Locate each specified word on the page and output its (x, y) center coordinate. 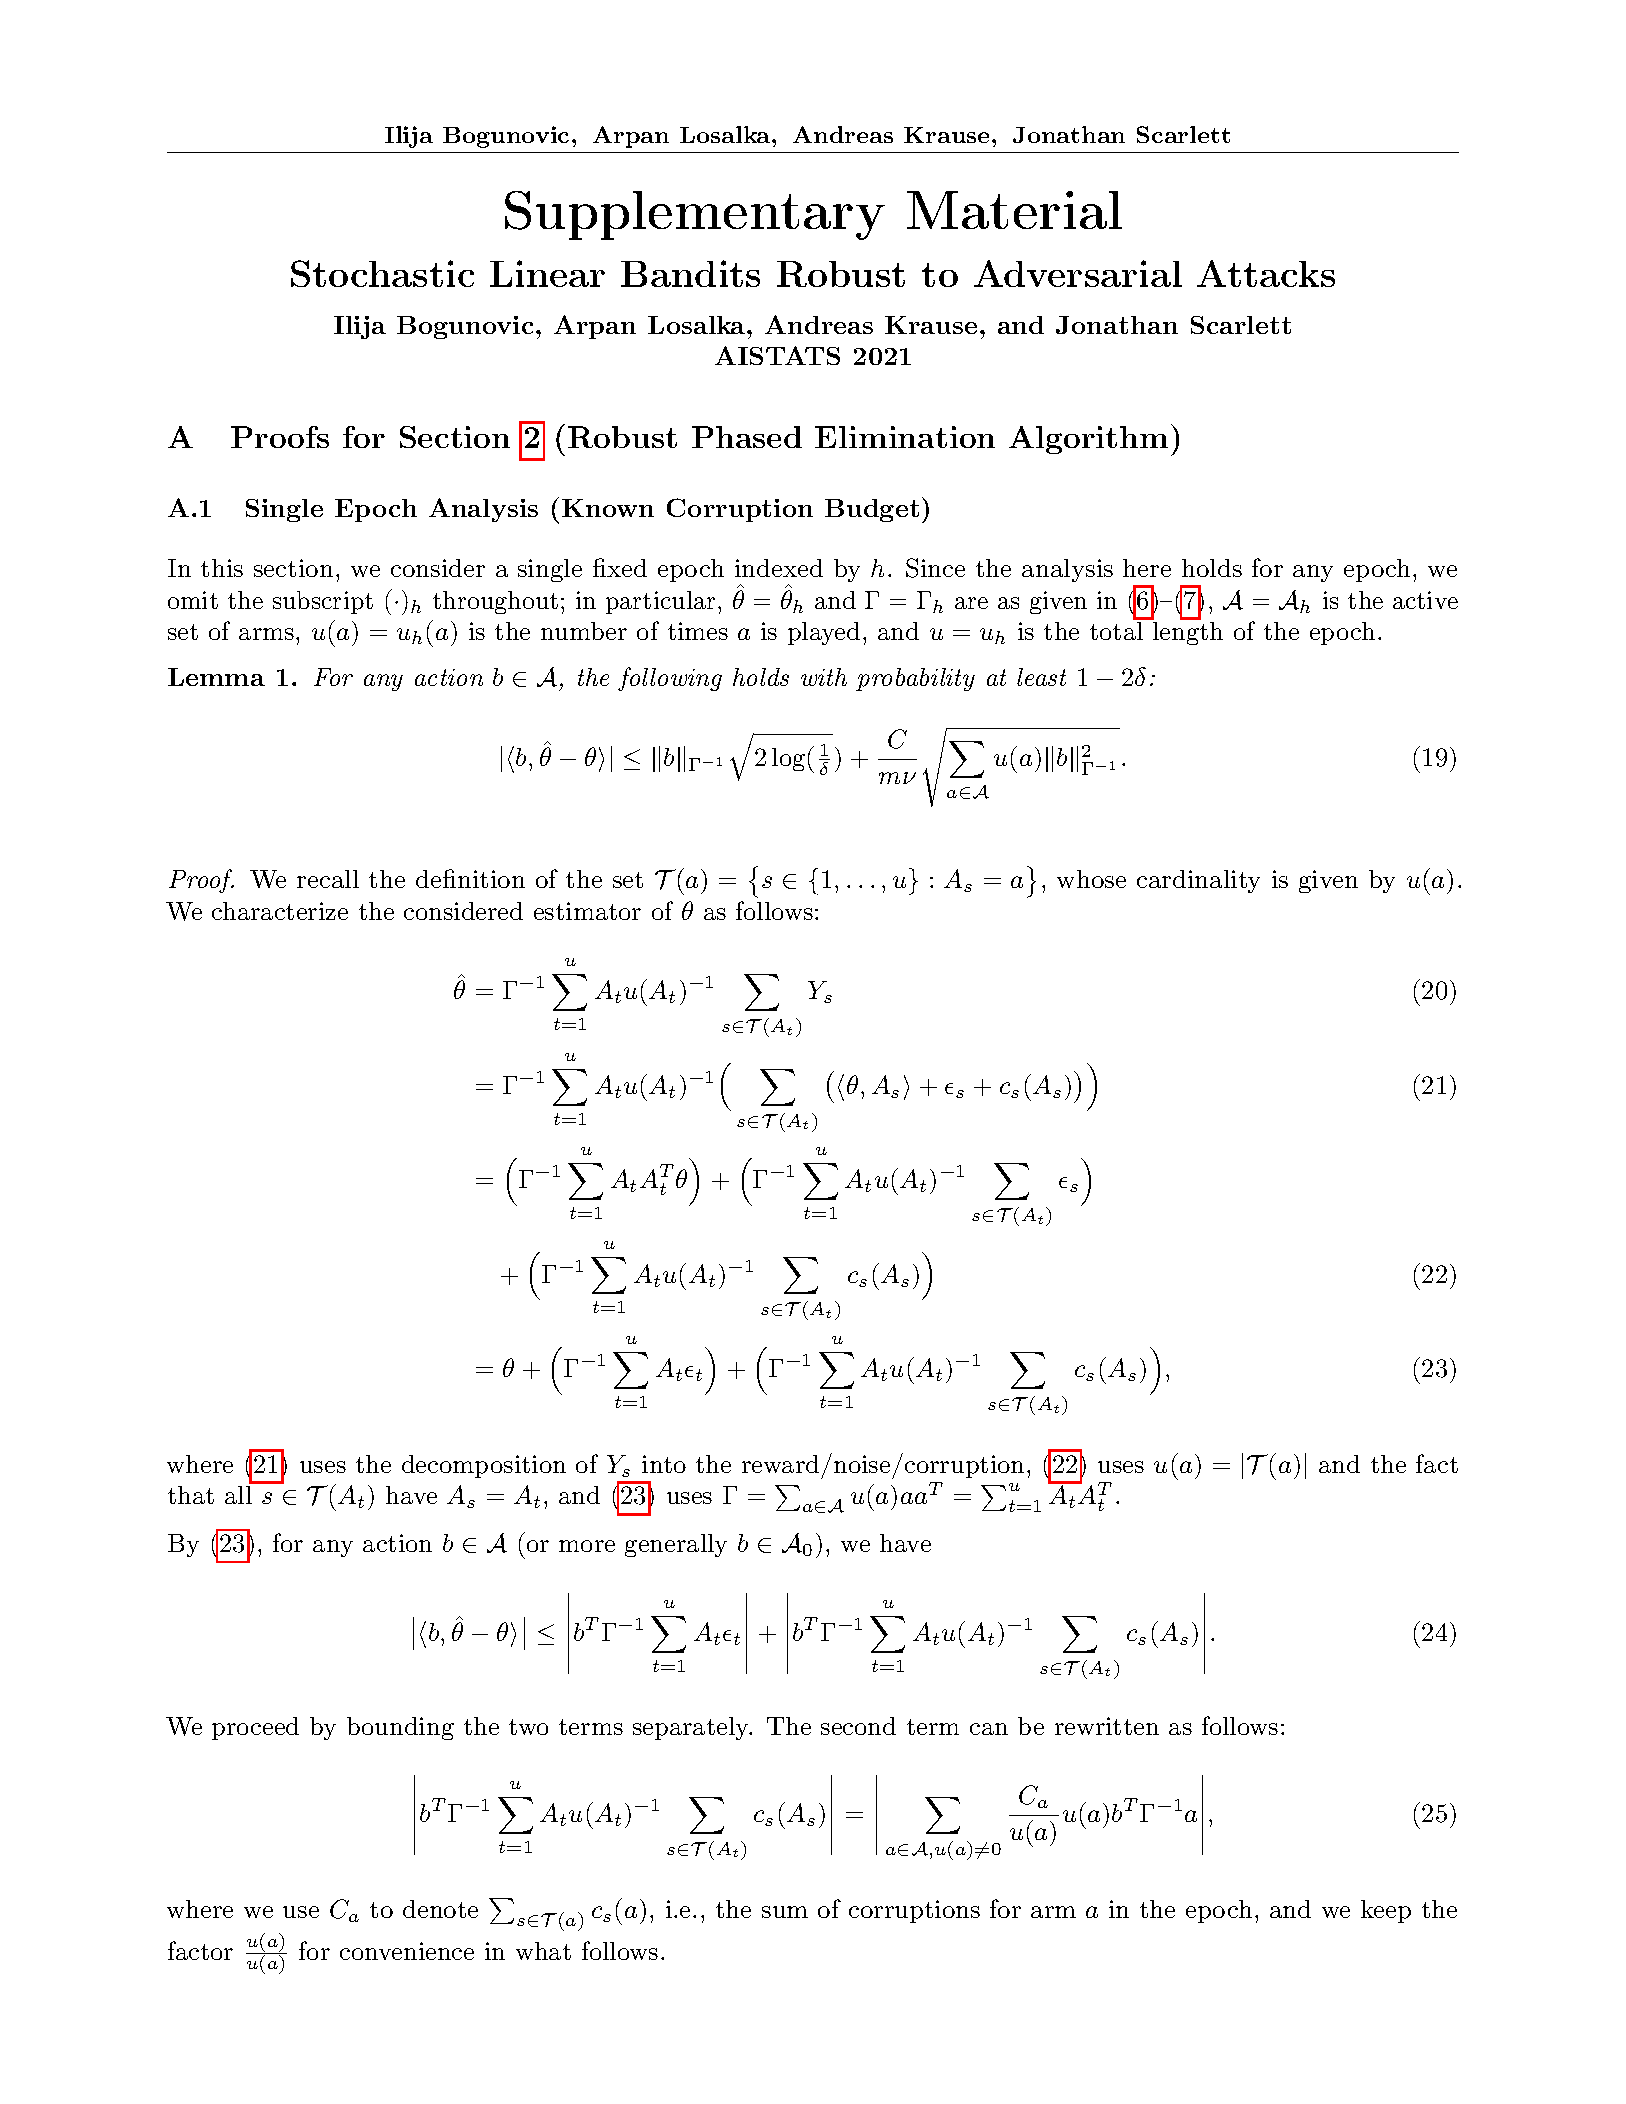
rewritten (1107, 1726)
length (1188, 633)
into (664, 1464)
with (824, 677)
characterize (280, 911)
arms (266, 634)
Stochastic (382, 273)
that (191, 1495)
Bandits (690, 273)
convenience (407, 1951)
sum (785, 1912)
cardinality (1198, 881)
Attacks (1266, 273)
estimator (587, 911)
